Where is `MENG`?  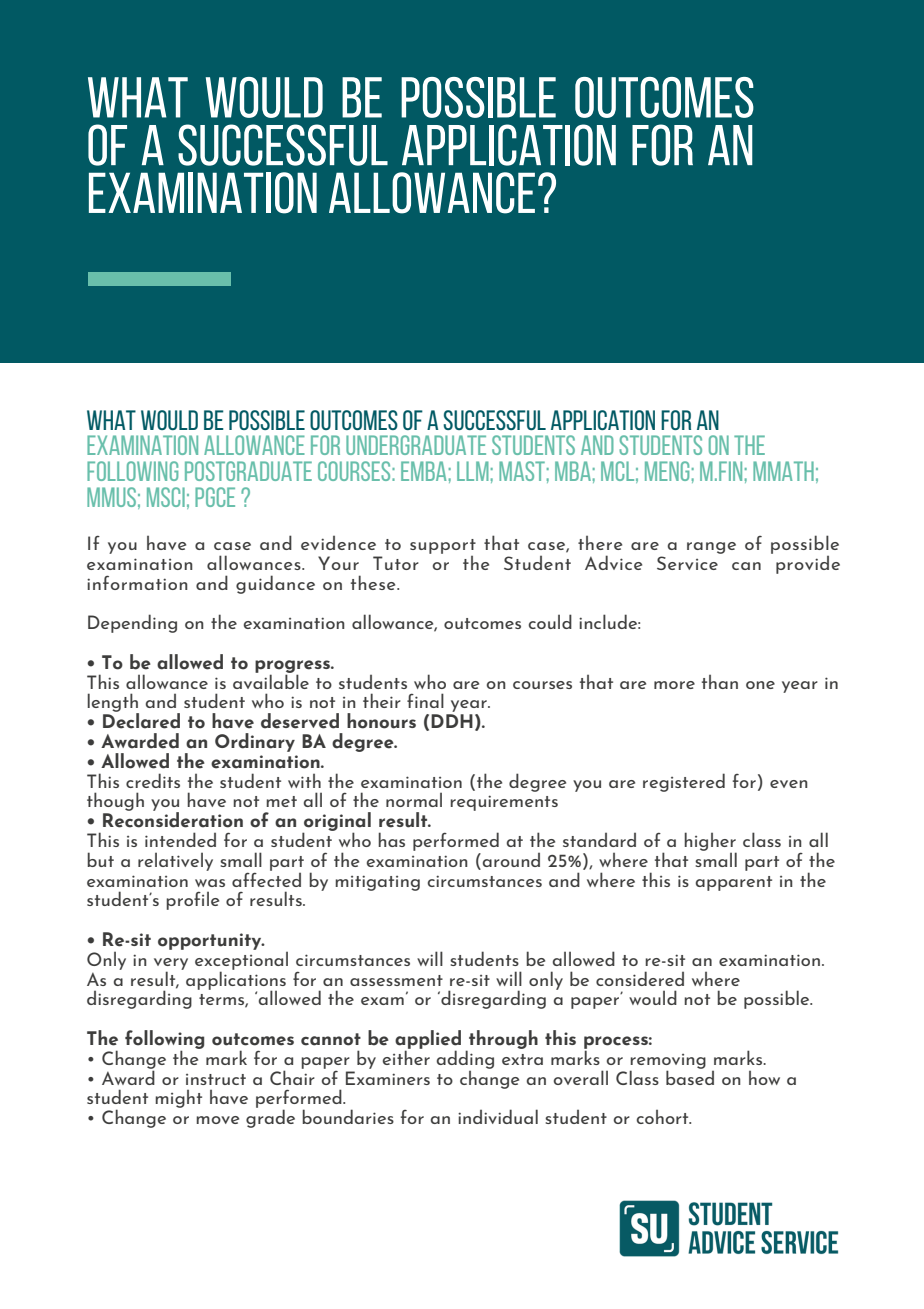 MENG is located at coordinates (667, 471).
